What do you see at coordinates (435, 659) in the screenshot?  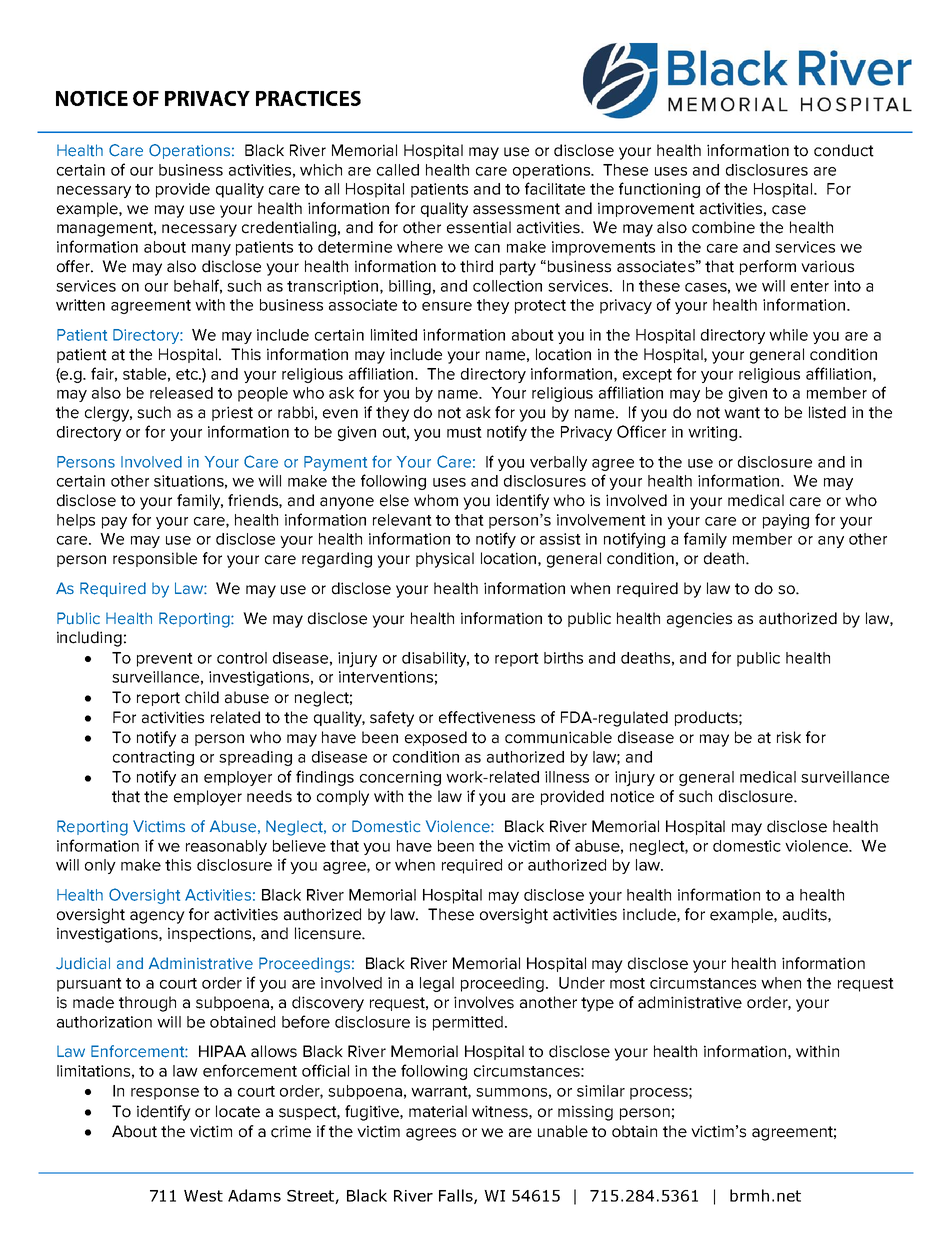 I see `disability` at bounding box center [435, 659].
